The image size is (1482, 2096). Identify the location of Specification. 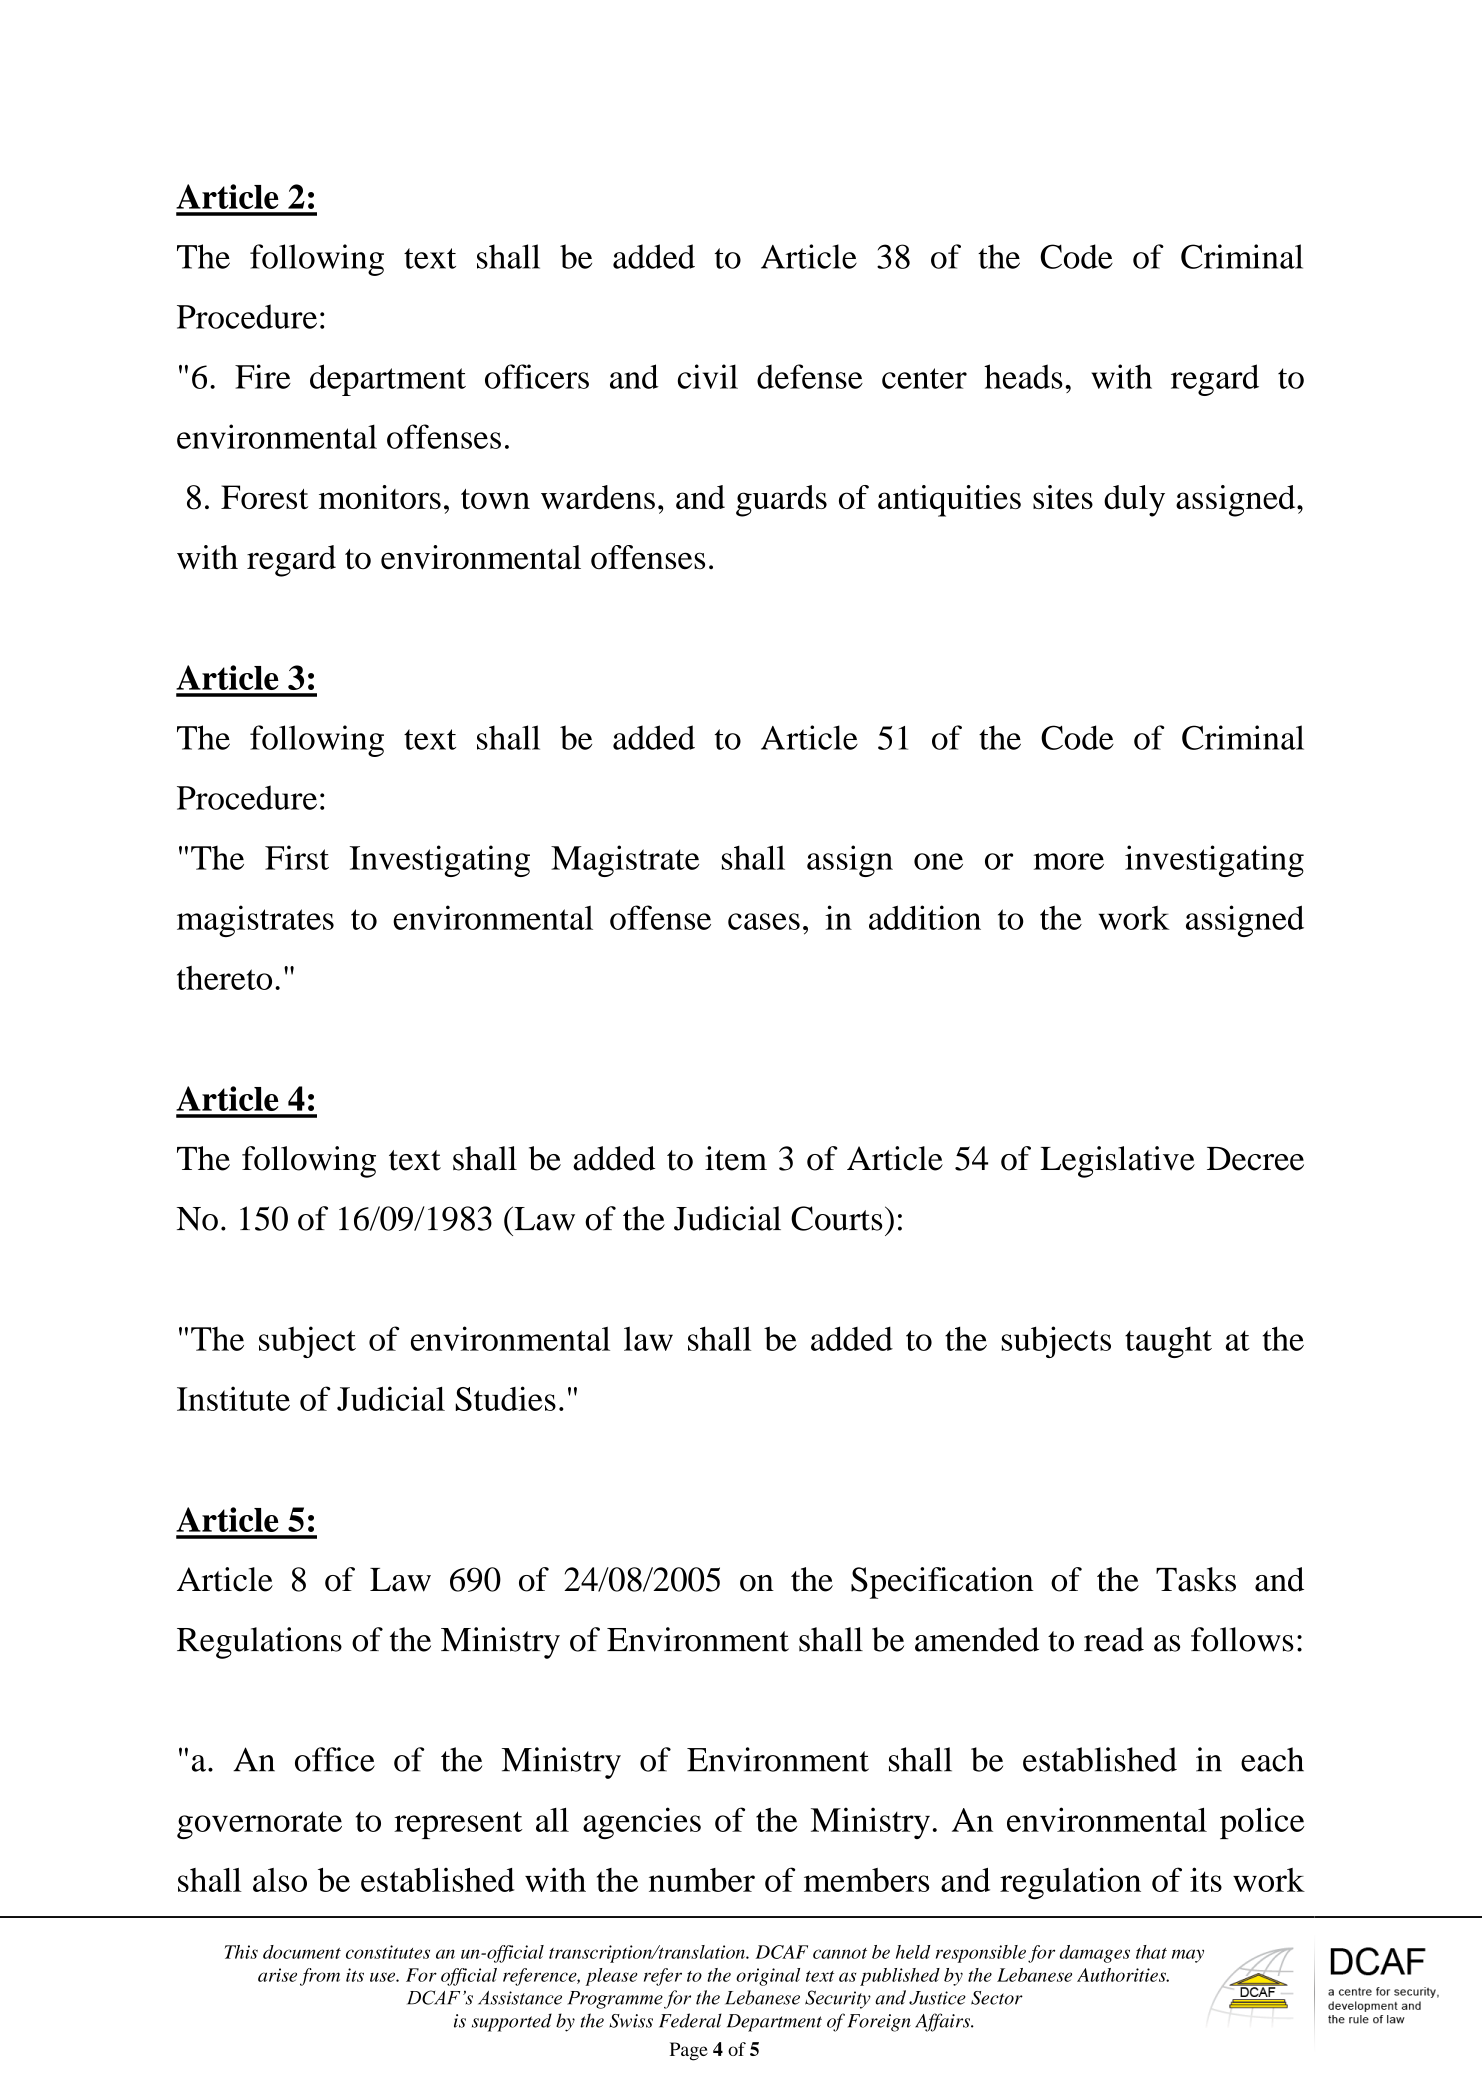
(942, 1583).
